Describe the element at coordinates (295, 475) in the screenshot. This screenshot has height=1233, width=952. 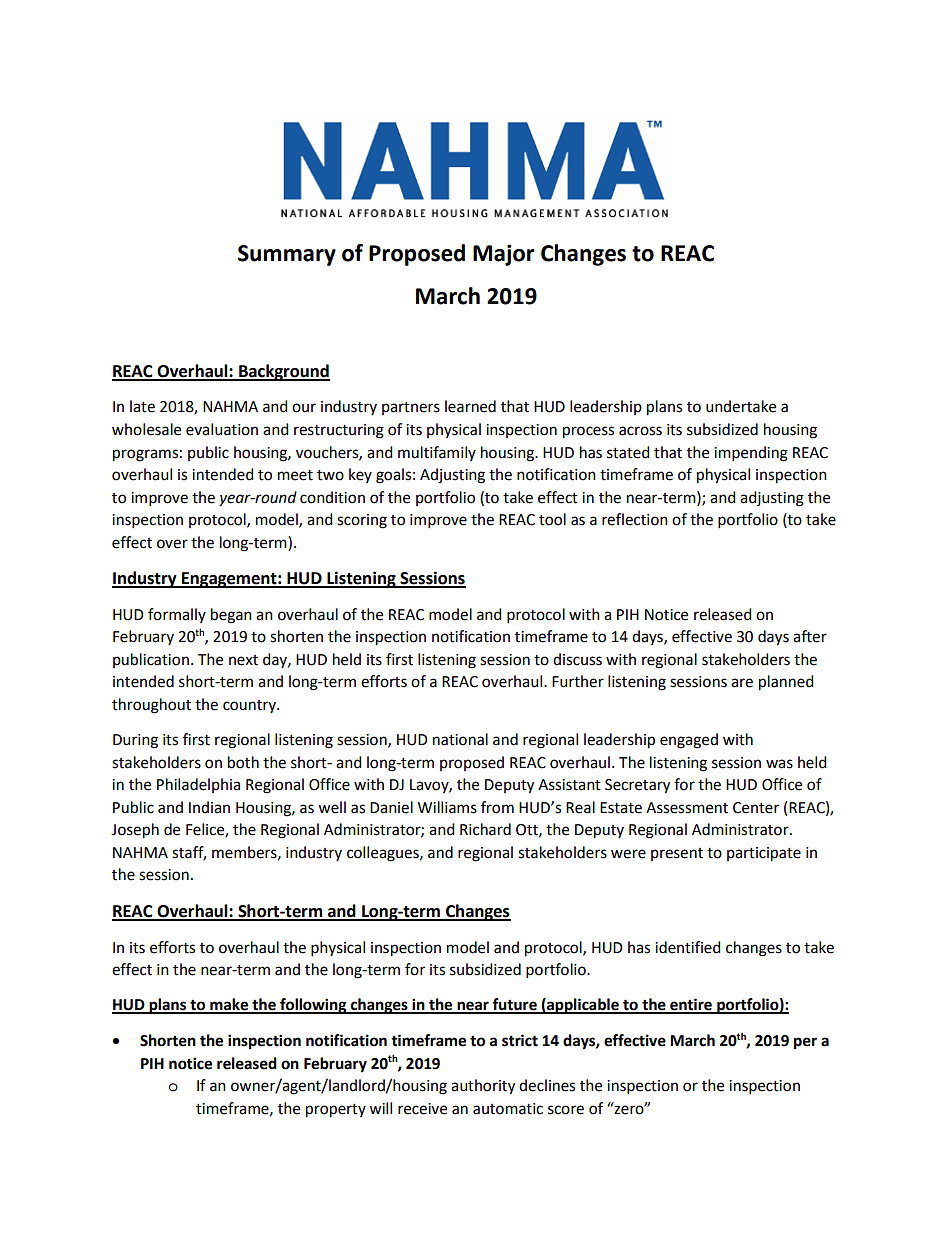
I see `meet` at that location.
